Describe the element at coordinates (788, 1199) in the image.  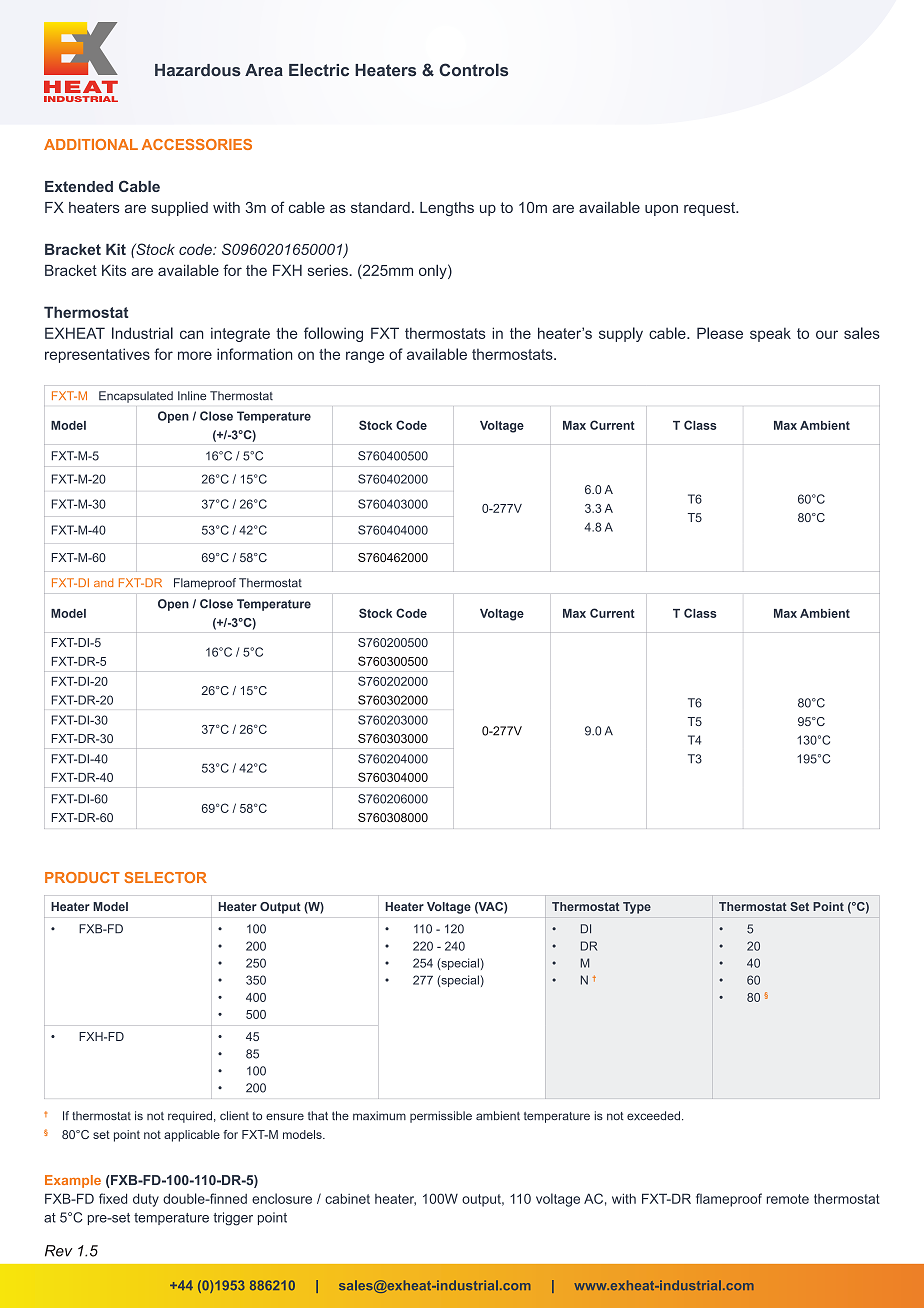
I see `remote` at that location.
